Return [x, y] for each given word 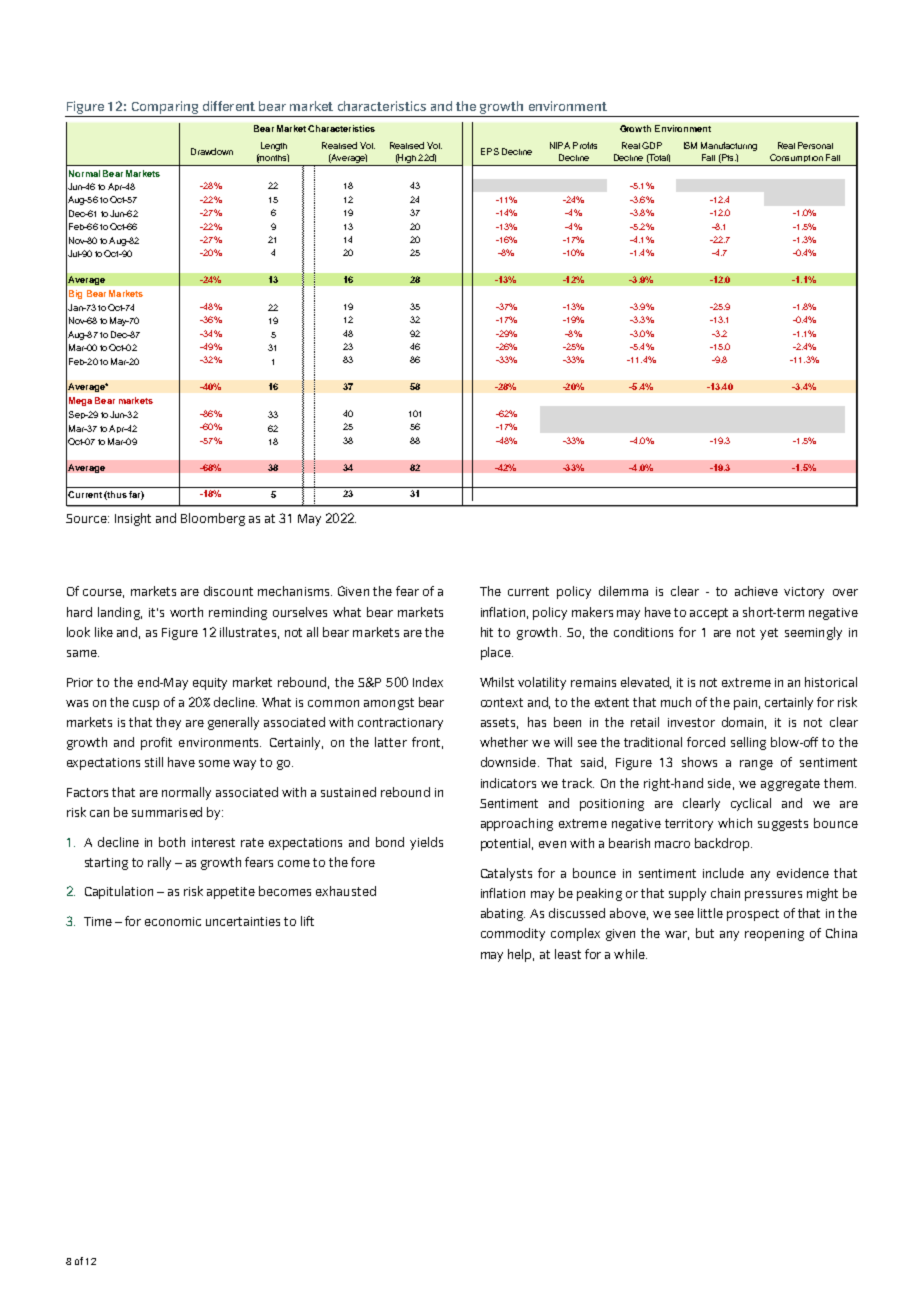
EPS [490, 151]
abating [503, 914]
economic [173, 921]
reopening [774, 935]
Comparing [165, 109]
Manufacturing [729, 146]
